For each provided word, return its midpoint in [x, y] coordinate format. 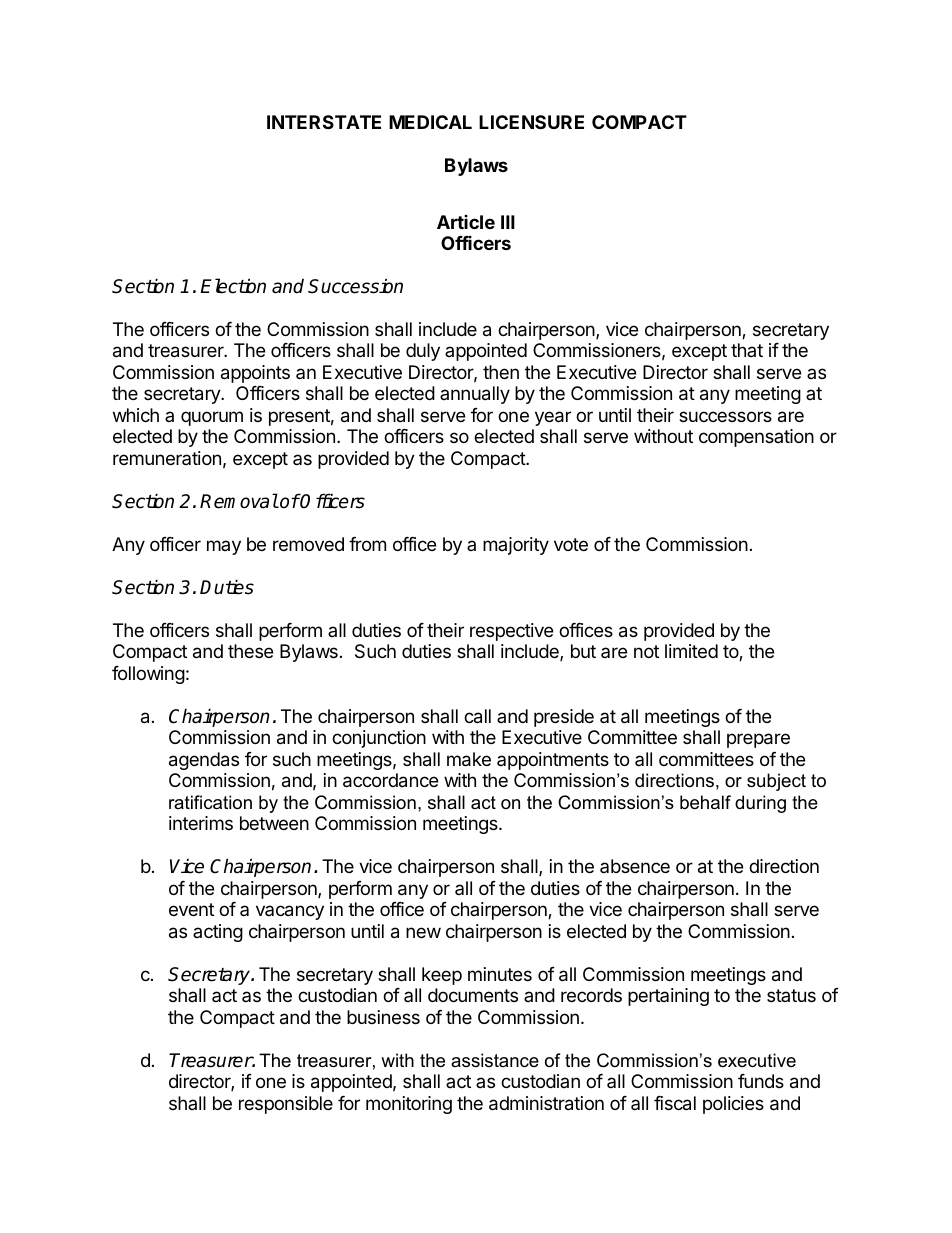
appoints [255, 374]
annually [475, 395]
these [250, 651]
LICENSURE [531, 122]
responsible [286, 1105]
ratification [210, 802]
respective [511, 632]
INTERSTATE [324, 122]
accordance [390, 780]
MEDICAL [430, 122]
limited [691, 651]
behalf [705, 802]
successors [725, 416]
